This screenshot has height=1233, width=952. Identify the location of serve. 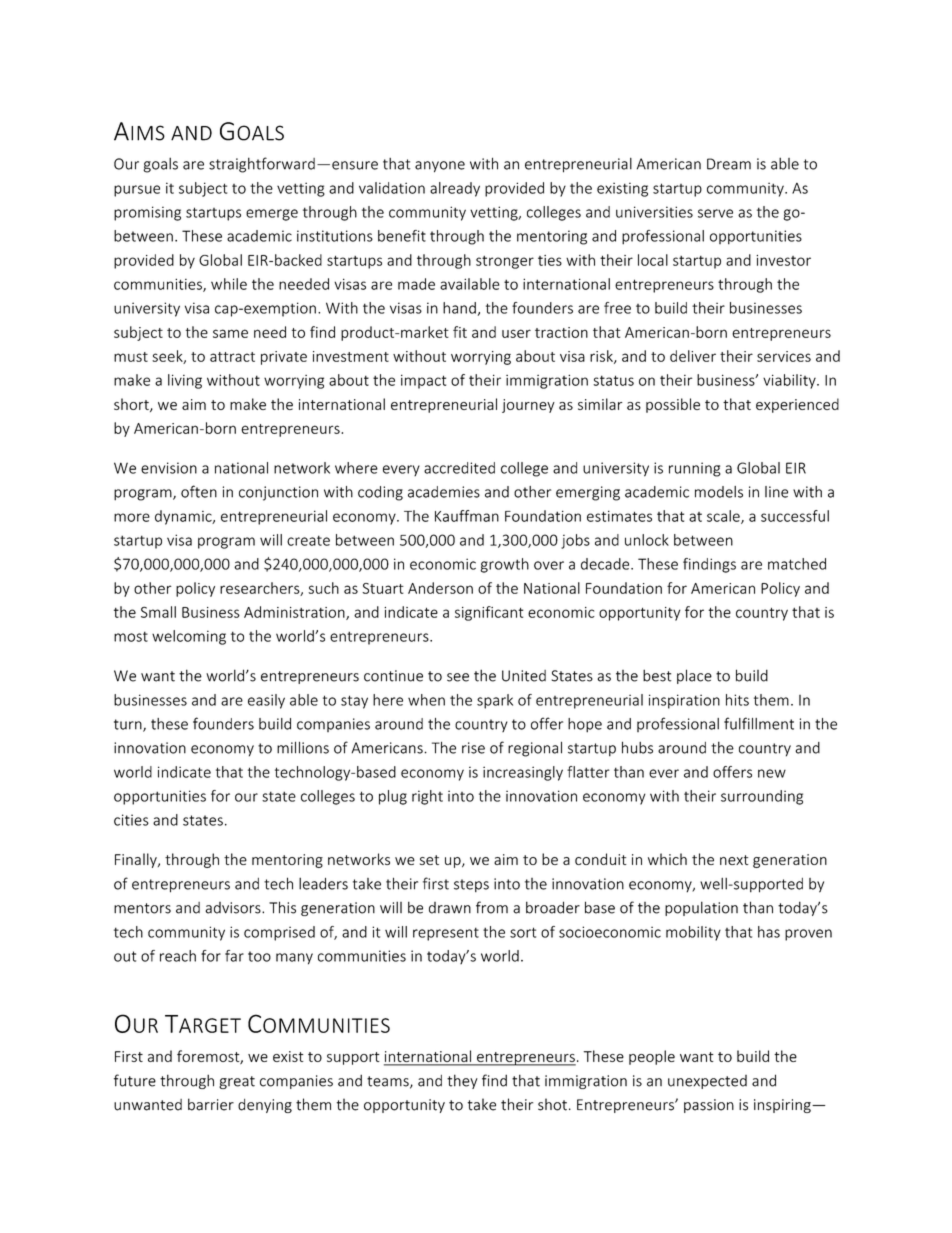
(715, 213).
